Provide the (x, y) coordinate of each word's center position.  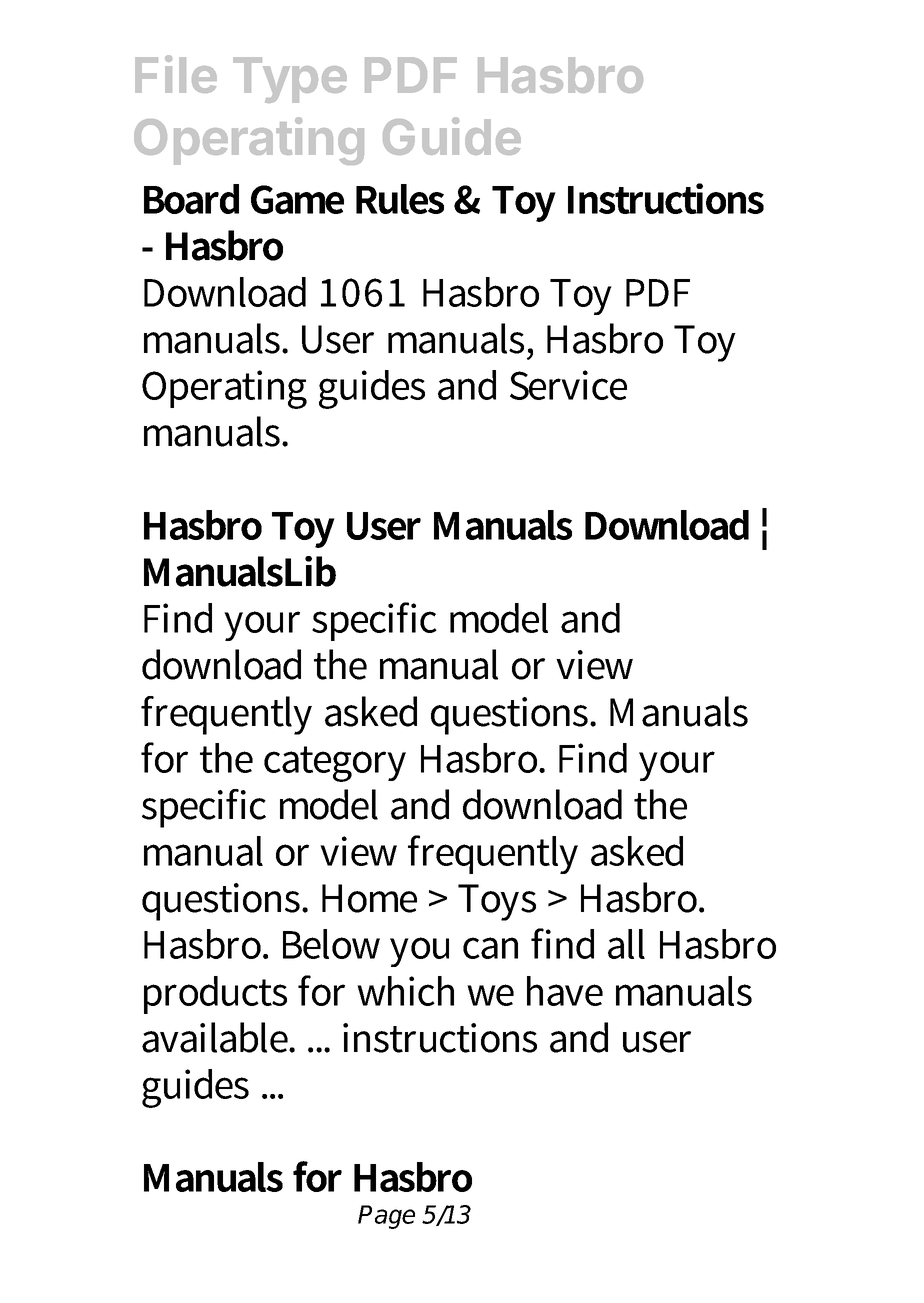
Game (297, 199)
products (215, 995)
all (626, 944)
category (335, 764)
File (176, 74)
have (565, 991)
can (490, 948)
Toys (497, 902)
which (405, 991)
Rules (400, 199)
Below (331, 944)
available (216, 1037)
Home (369, 898)
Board (191, 199)
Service (568, 385)
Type (290, 80)
